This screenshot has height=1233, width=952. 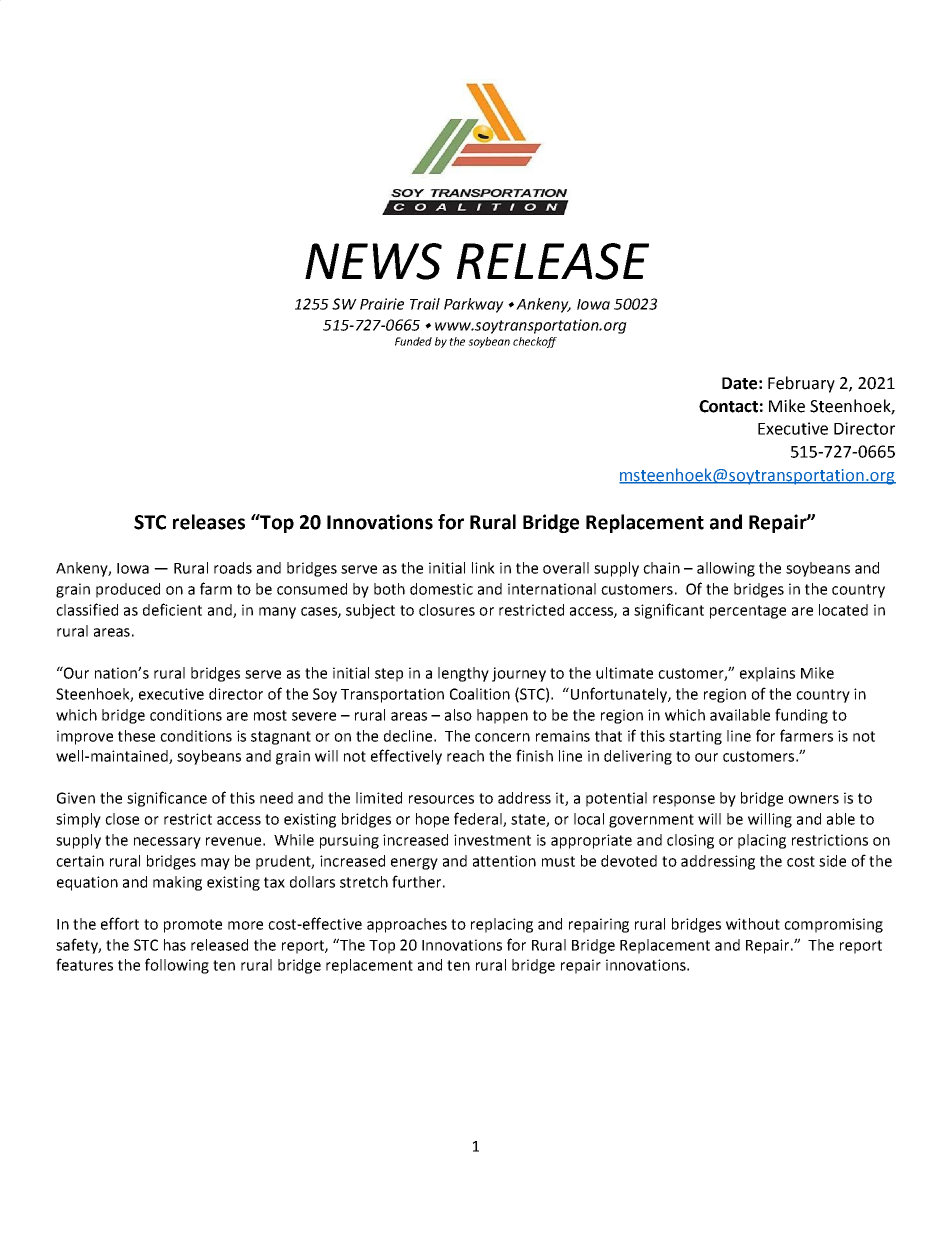 I want to click on percentage, so click(x=748, y=612).
